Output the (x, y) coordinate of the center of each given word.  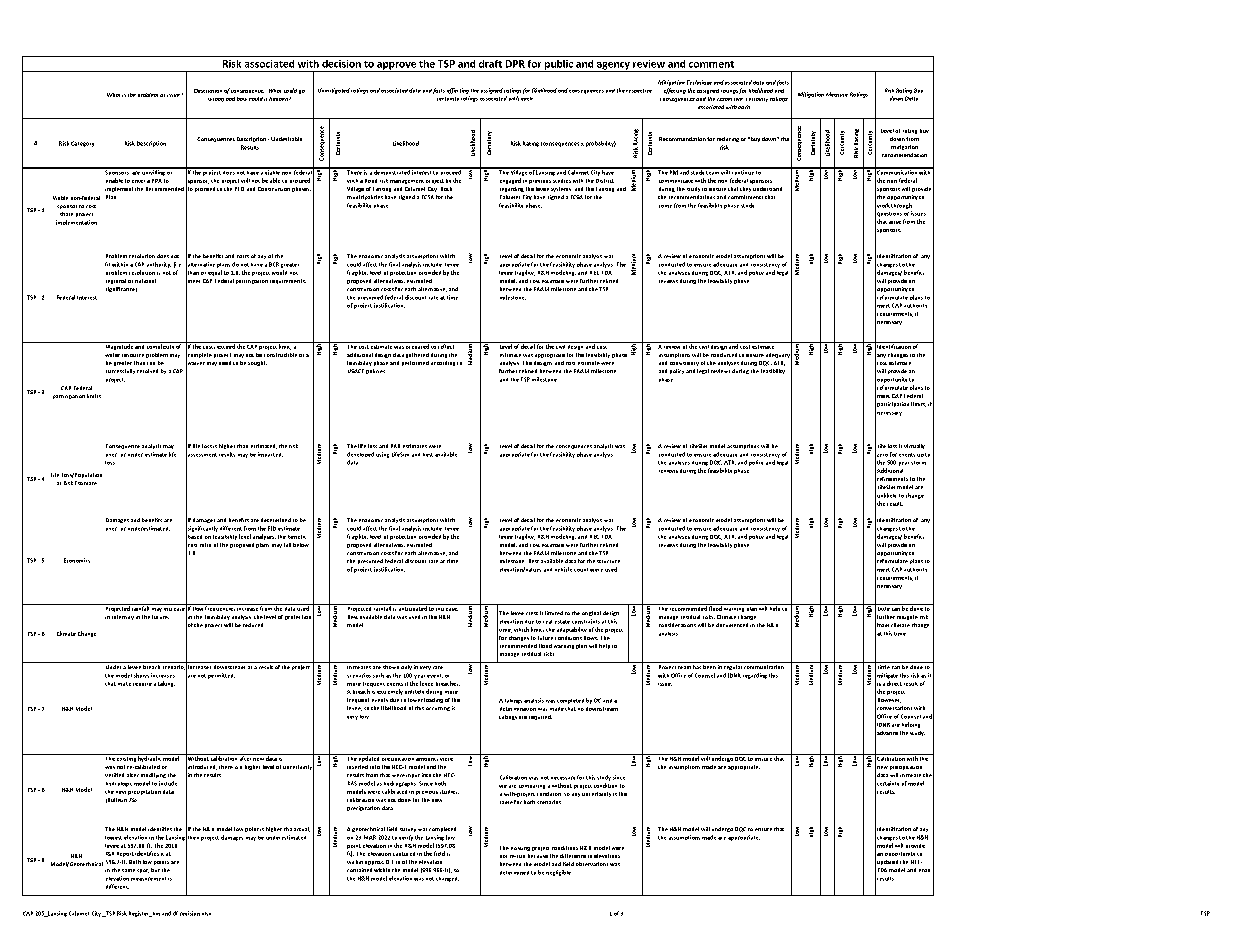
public (559, 66)
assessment (201, 454)
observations (592, 864)
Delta (911, 98)
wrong (216, 100)
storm (918, 463)
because (538, 856)
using (382, 455)
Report (125, 854)
